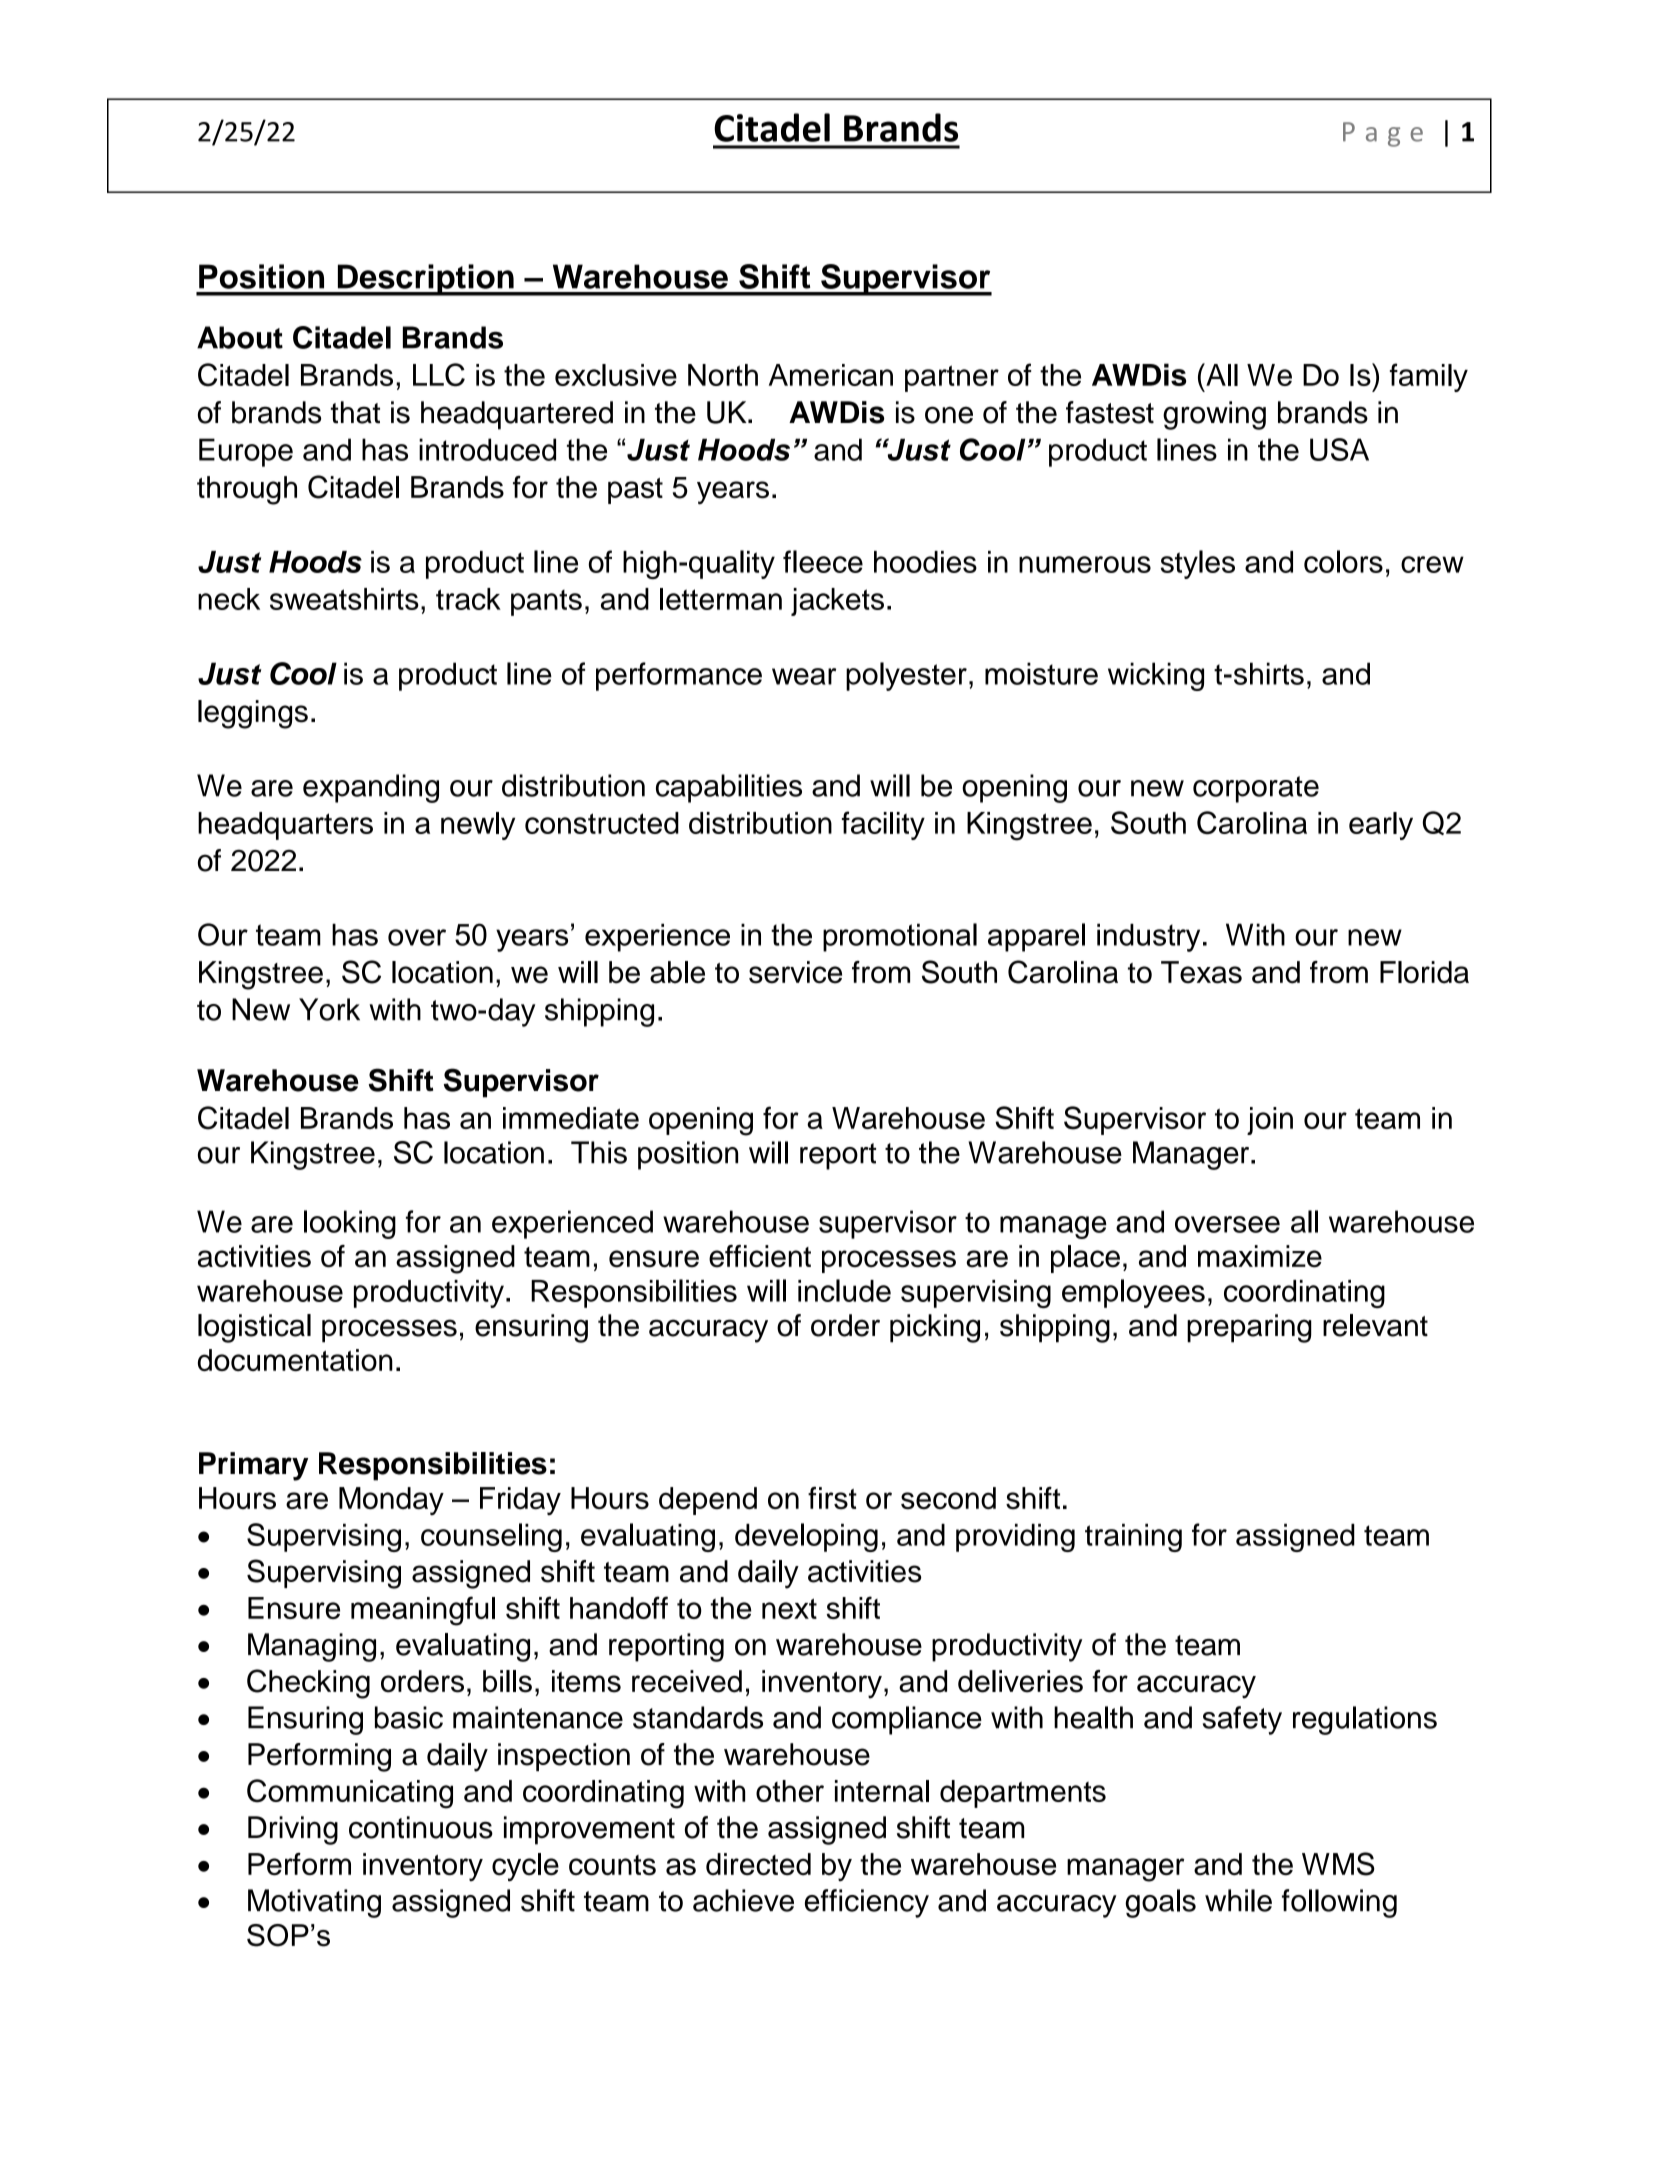  I want to click on directed, so click(758, 1864).
